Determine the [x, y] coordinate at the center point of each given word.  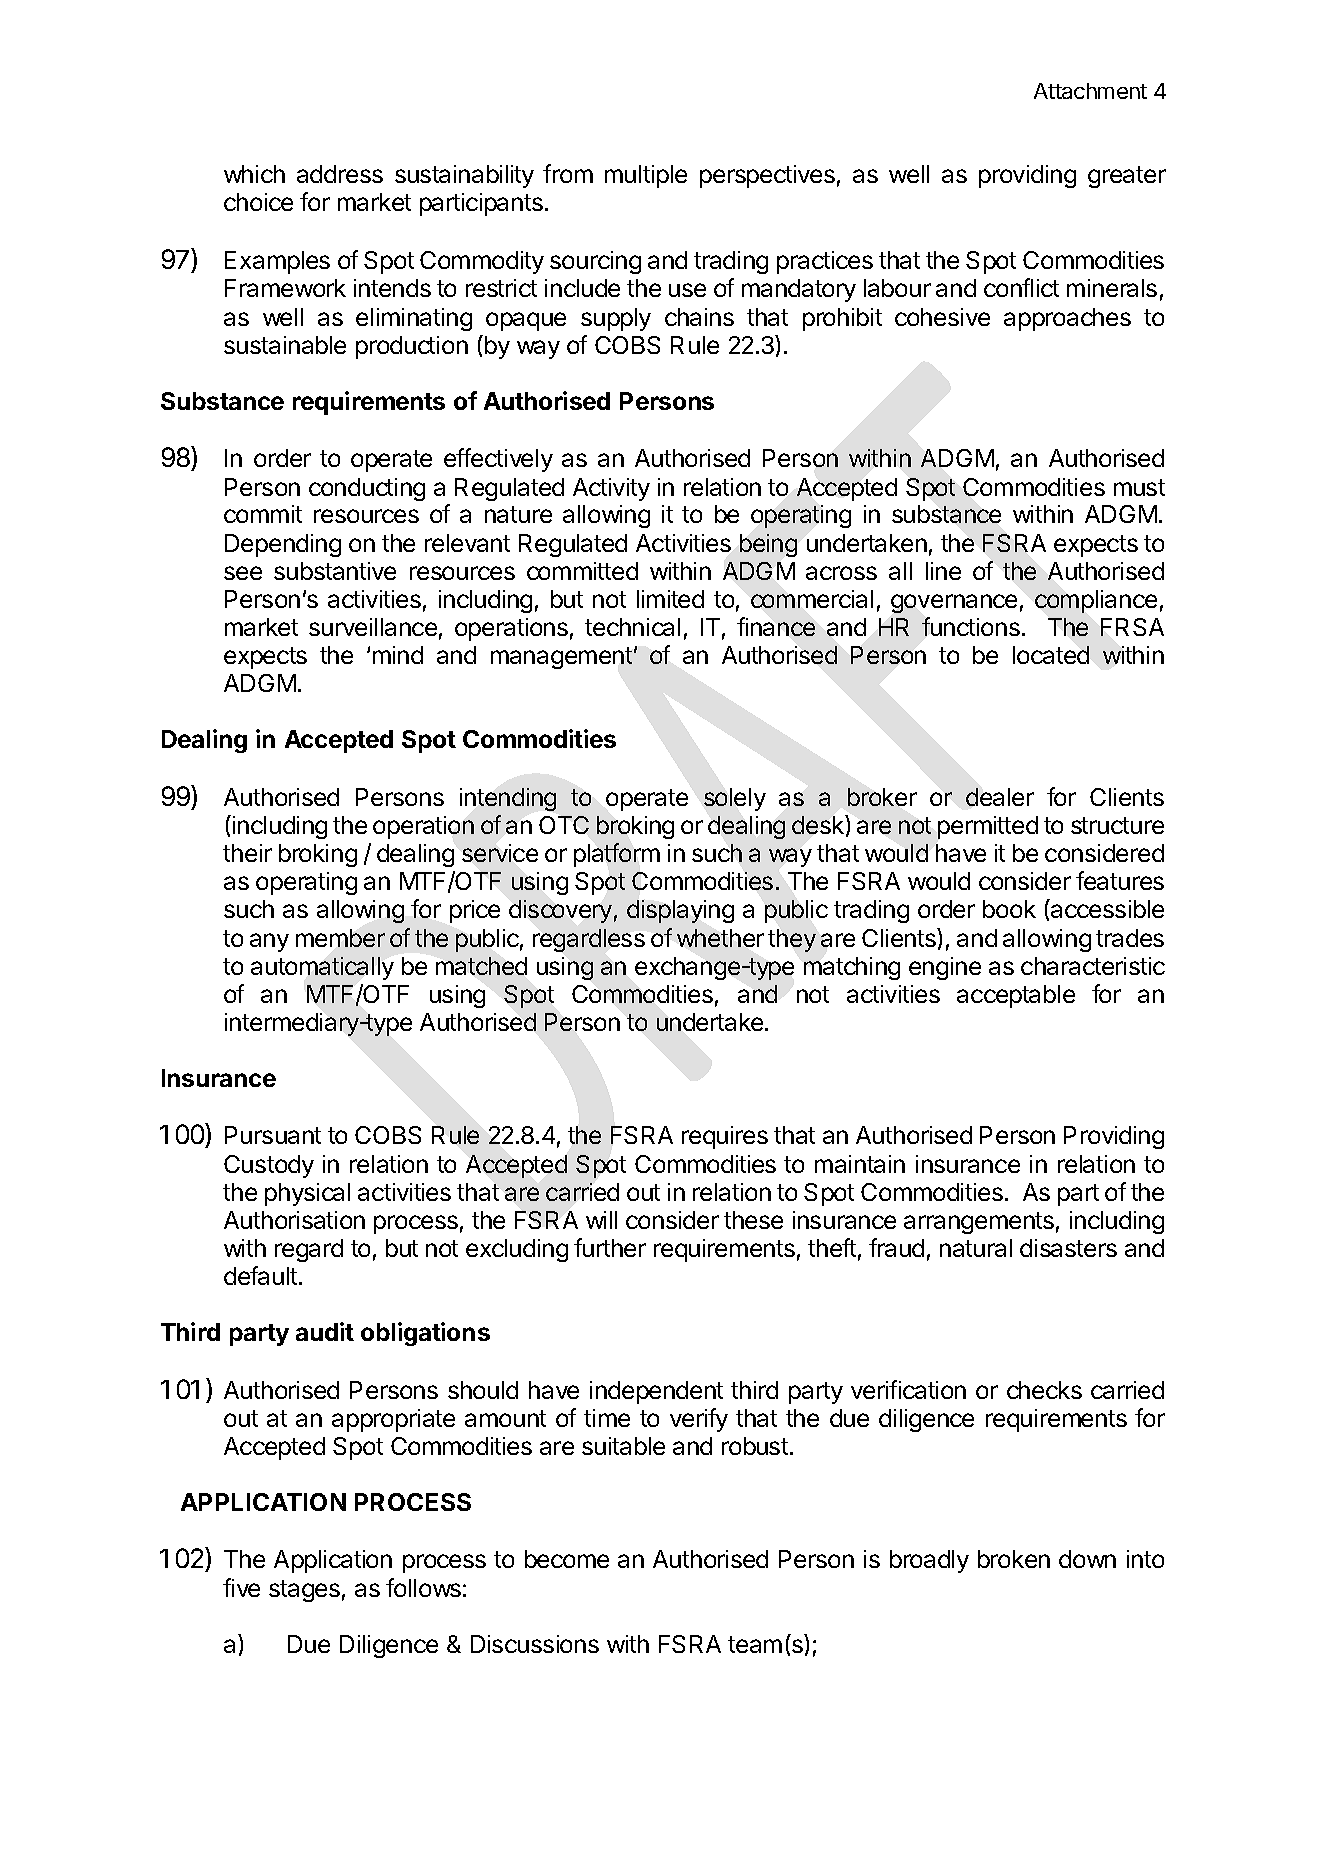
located [1051, 655]
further [610, 1247]
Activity [611, 489]
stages [304, 1591]
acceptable [1016, 996]
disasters [1068, 1248]
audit [325, 1331]
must [1139, 487]
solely [735, 799]
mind [398, 655]
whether [720, 938]
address [340, 174]
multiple [646, 176]
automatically [322, 968]
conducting [367, 489]
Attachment [1090, 91]
